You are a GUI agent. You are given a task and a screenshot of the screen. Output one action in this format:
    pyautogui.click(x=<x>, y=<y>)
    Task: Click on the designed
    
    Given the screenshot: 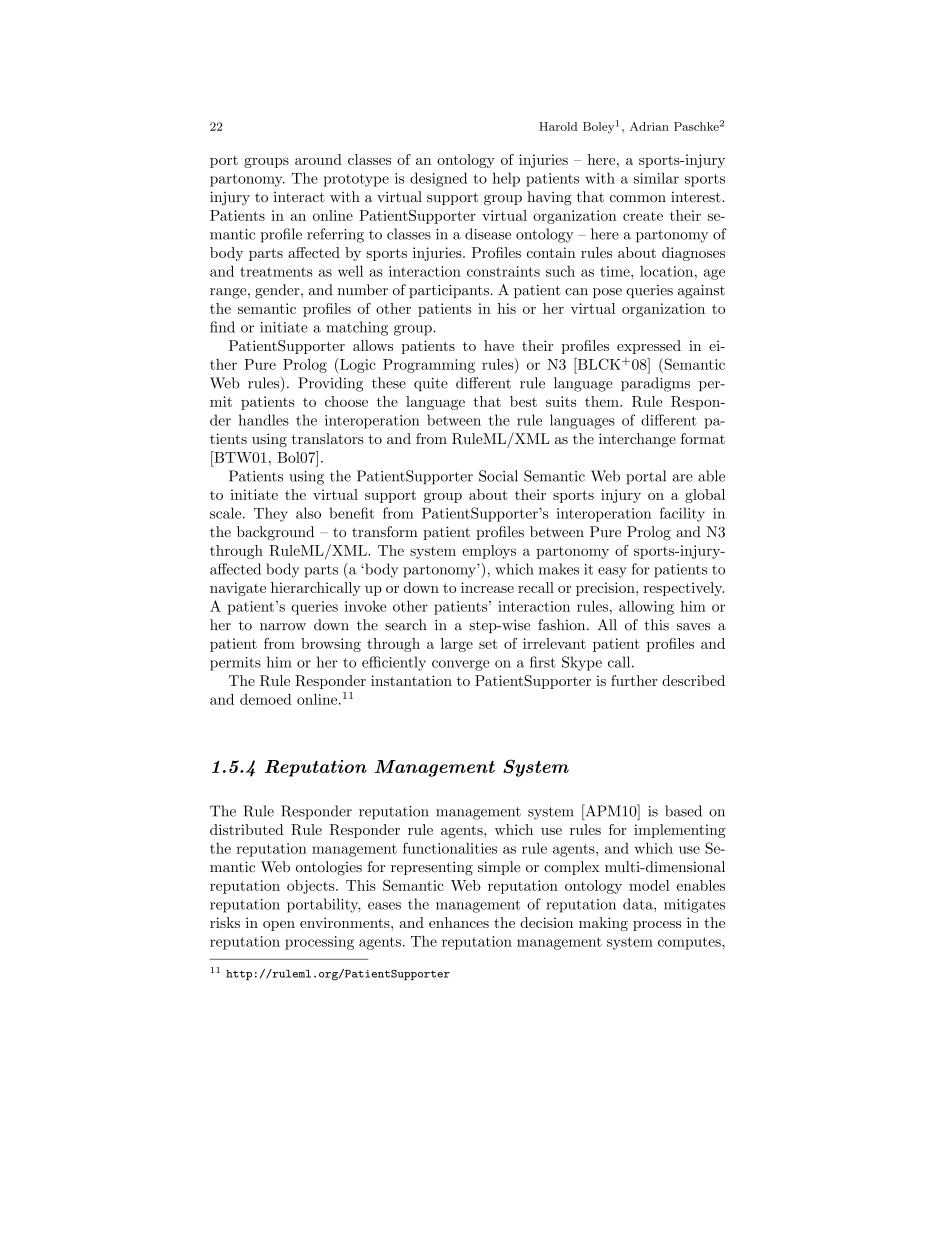 What is the action you would take?
    pyautogui.click(x=438, y=179)
